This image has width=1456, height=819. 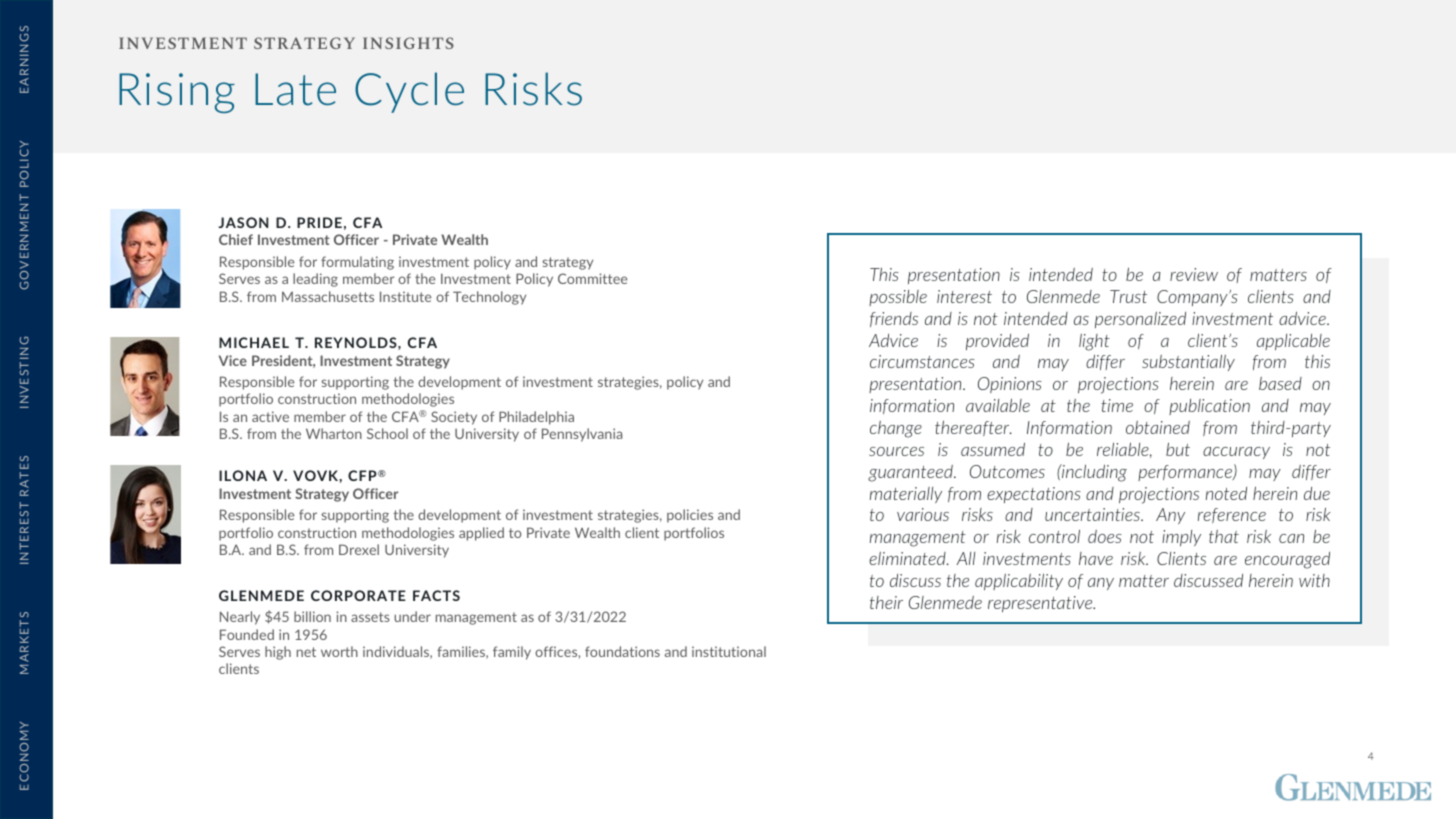 What do you see at coordinates (295, 89) in the image?
I see `Late` at bounding box center [295, 89].
